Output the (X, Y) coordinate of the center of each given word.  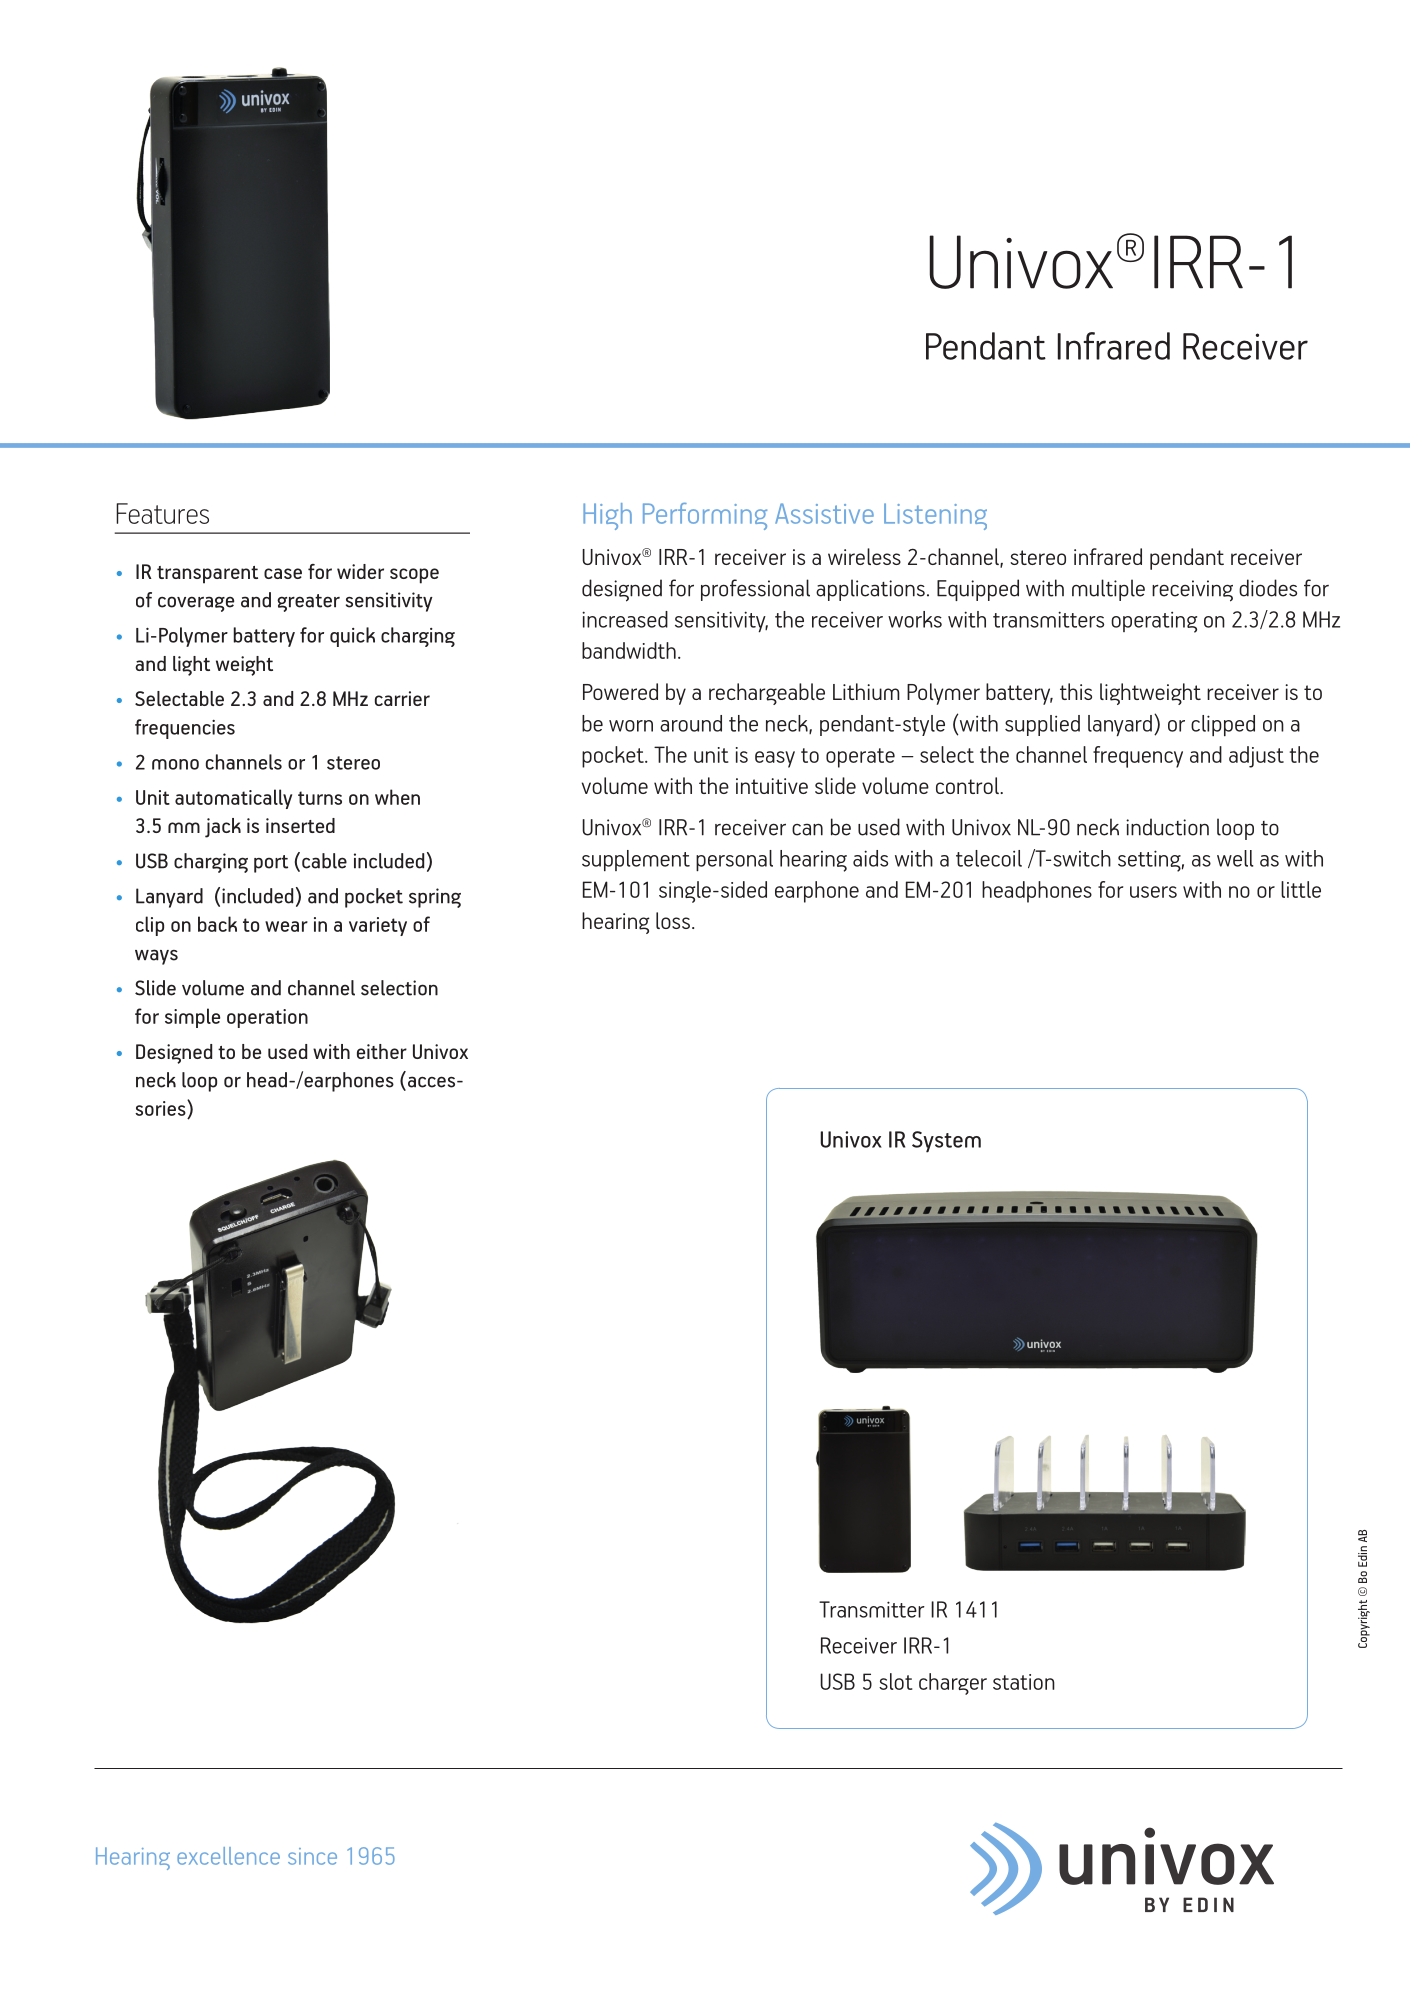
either (382, 1051)
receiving (1192, 591)
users (1153, 892)
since (312, 1856)
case (283, 573)
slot (895, 1681)
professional (755, 590)
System (946, 1142)
